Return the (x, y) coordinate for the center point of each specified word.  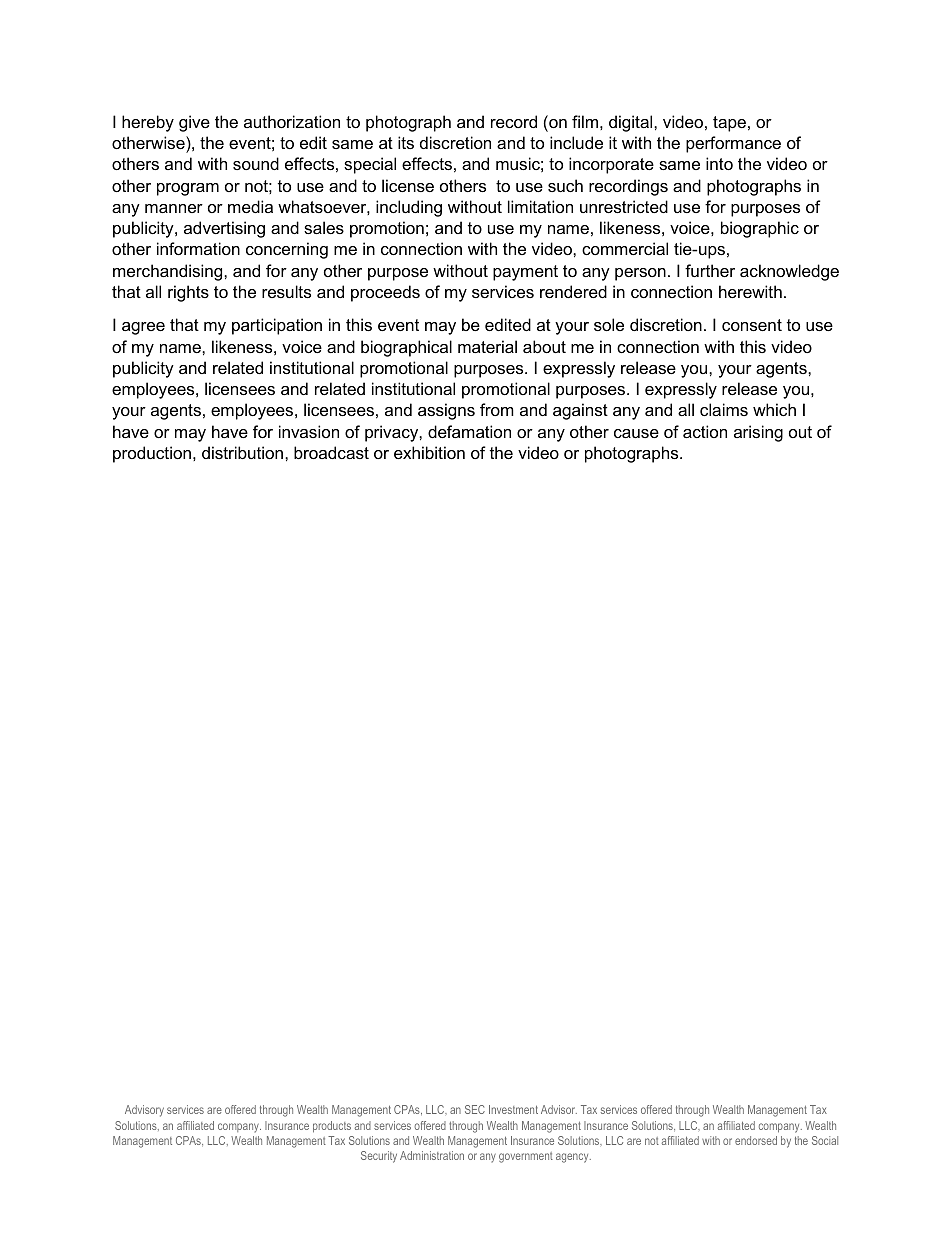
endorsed (756, 1140)
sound (256, 163)
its (406, 142)
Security (379, 1157)
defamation (469, 431)
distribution (244, 452)
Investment (513, 1109)
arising (758, 433)
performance (733, 144)
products (332, 1127)
